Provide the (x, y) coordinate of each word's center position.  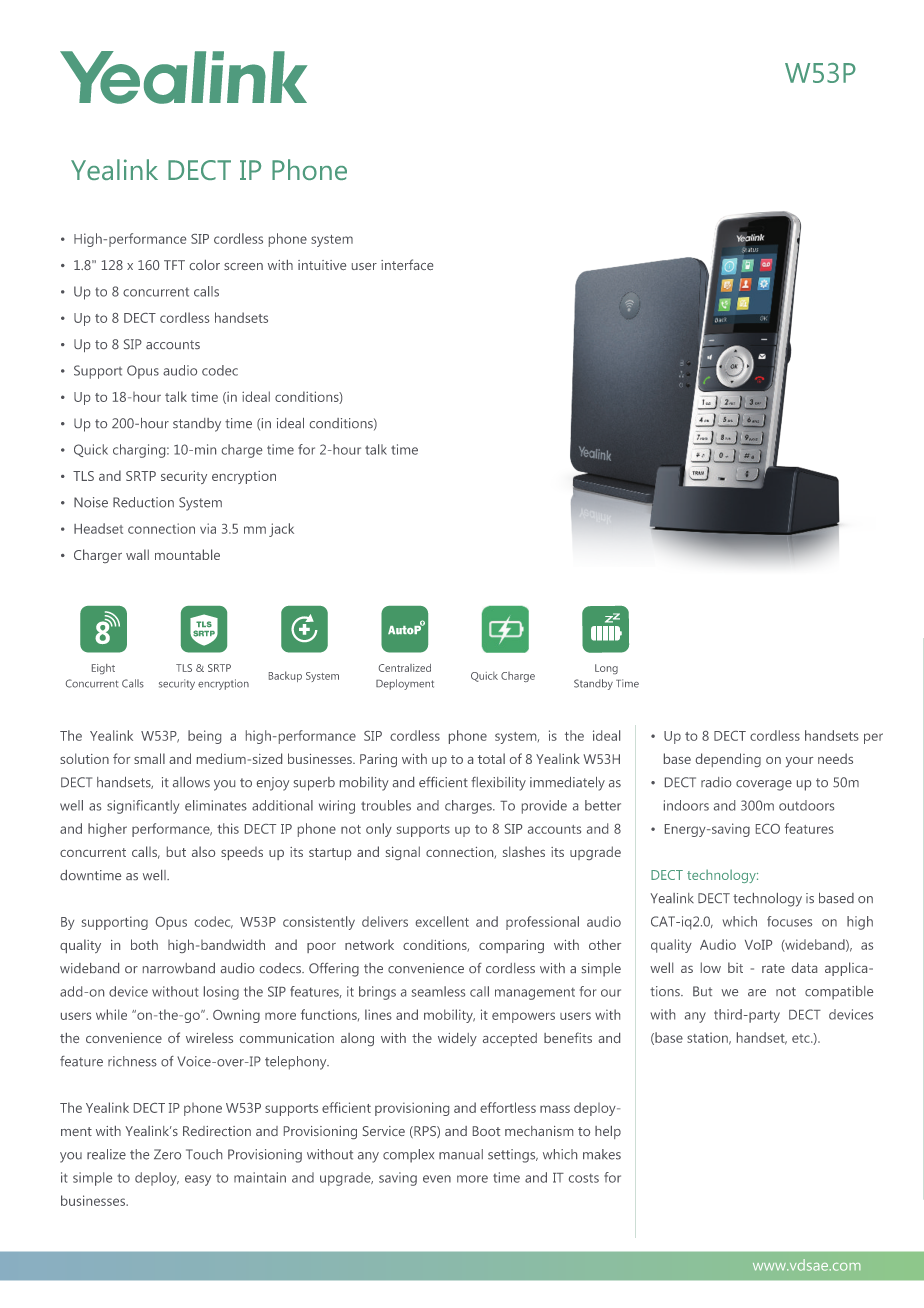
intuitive (322, 265)
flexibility (498, 784)
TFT (174, 265)
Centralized (405, 668)
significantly (143, 807)
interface (407, 264)
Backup (285, 676)
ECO (768, 829)
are (757, 992)
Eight (103, 669)
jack (281, 530)
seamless (438, 991)
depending (728, 760)
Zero (167, 1154)
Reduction (143, 502)
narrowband (179, 968)
